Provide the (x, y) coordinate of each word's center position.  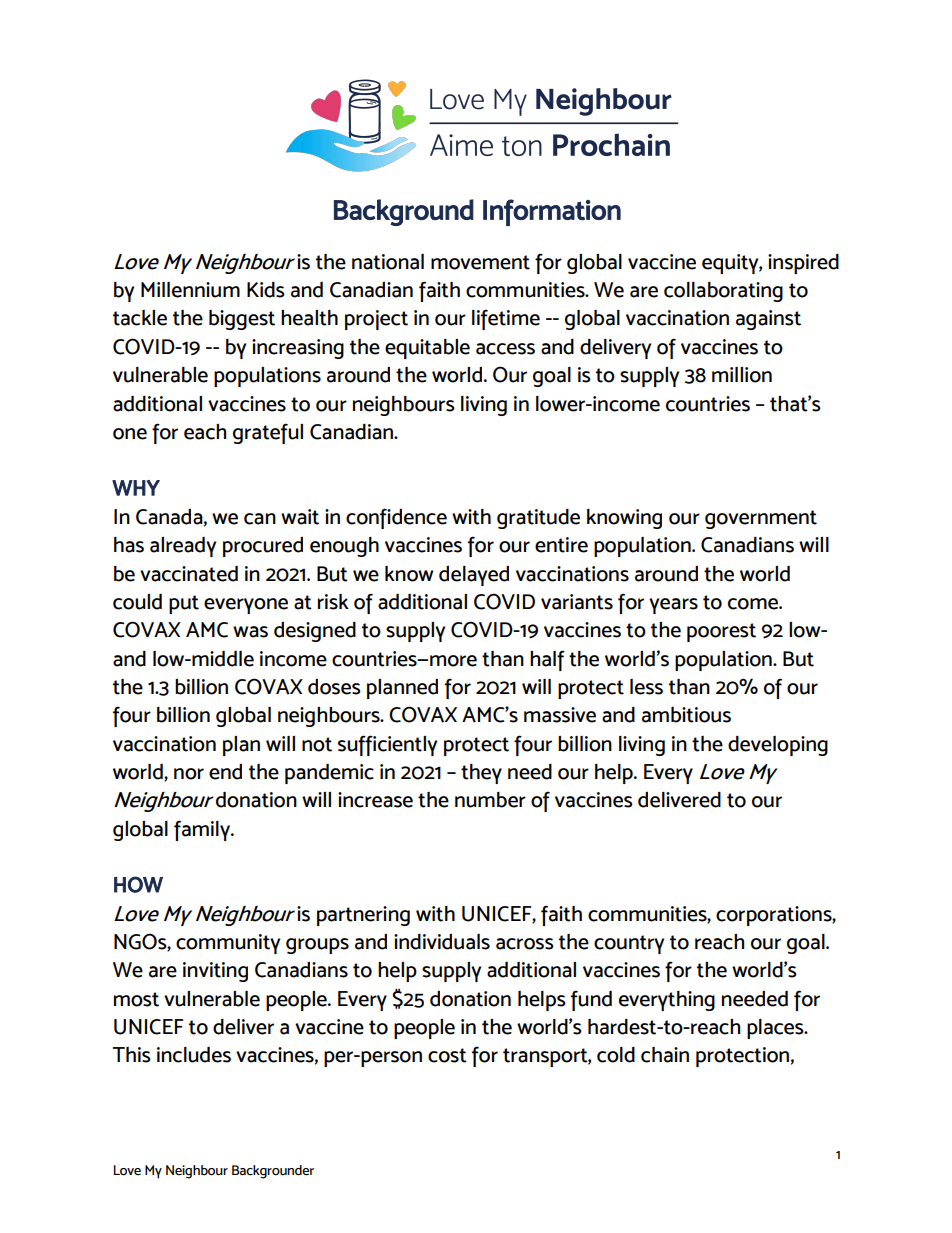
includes (194, 1055)
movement (480, 262)
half (547, 660)
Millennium (190, 290)
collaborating (723, 292)
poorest (721, 632)
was (250, 632)
